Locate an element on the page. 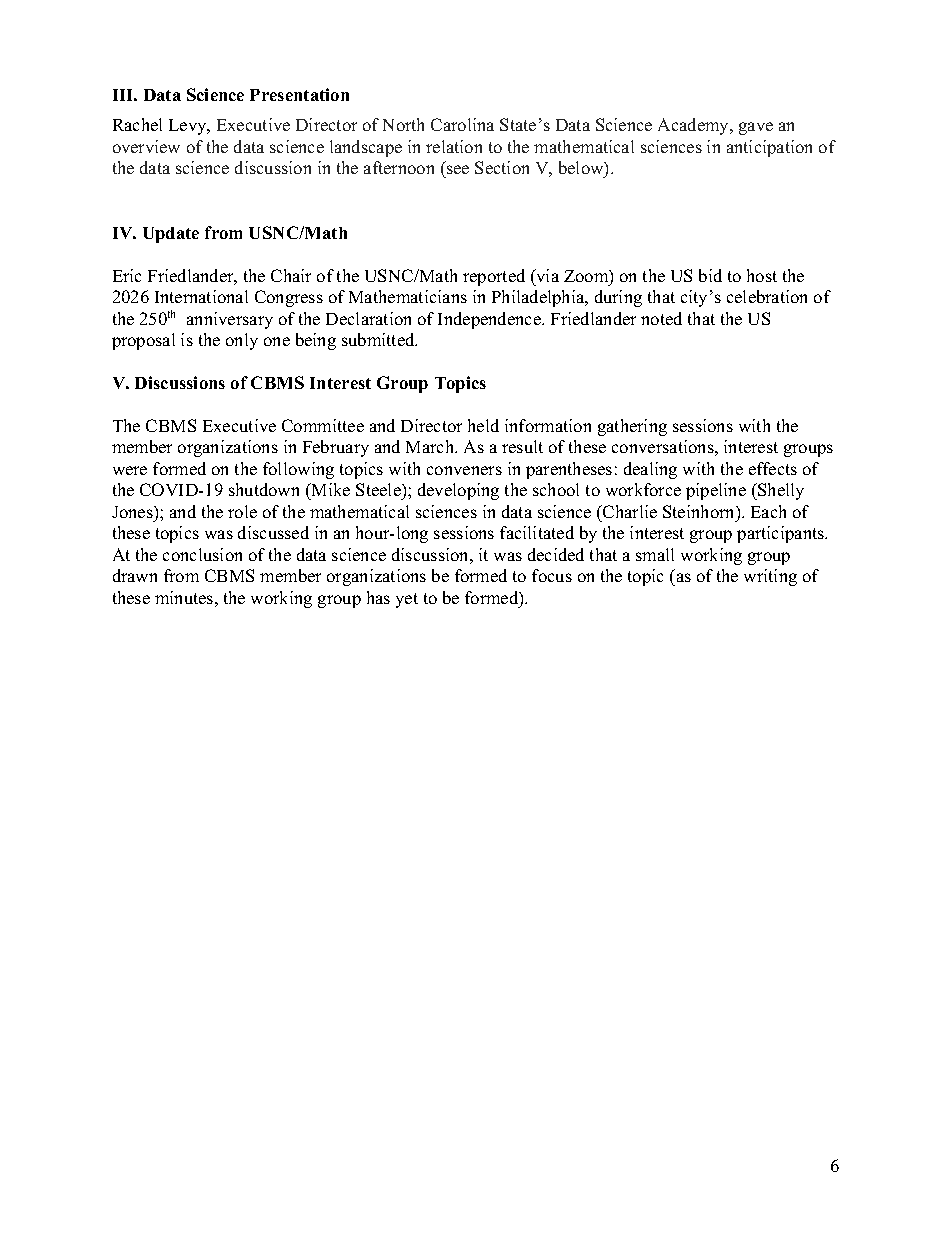 This page has width=952, height=1233. Academy is located at coordinates (695, 126).
